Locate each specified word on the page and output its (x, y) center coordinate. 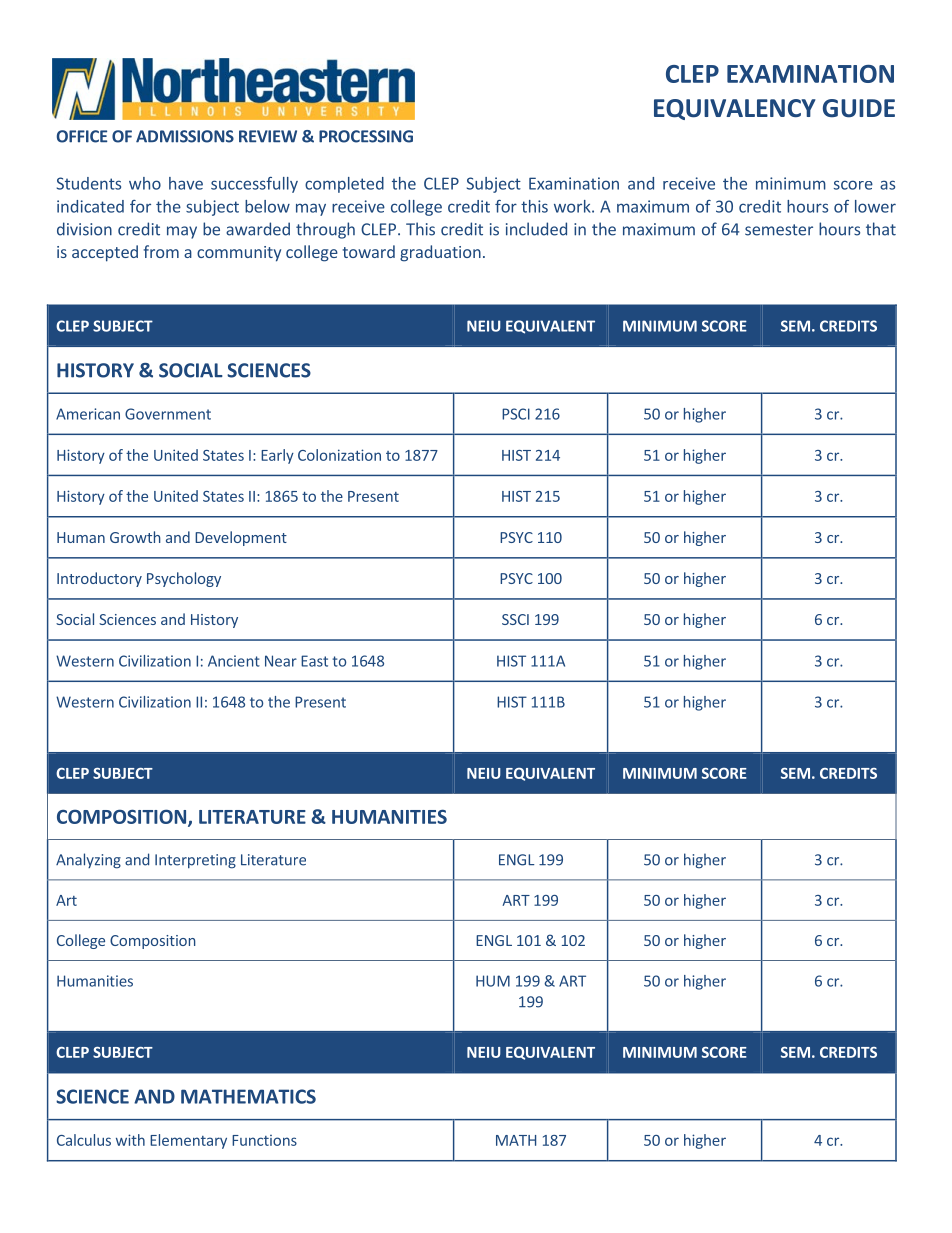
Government (168, 414)
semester (779, 230)
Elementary (188, 1141)
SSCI (515, 619)
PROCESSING (366, 136)
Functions (264, 1140)
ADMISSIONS (185, 136)
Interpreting (195, 861)
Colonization (339, 455)
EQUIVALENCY (735, 109)
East (314, 661)
